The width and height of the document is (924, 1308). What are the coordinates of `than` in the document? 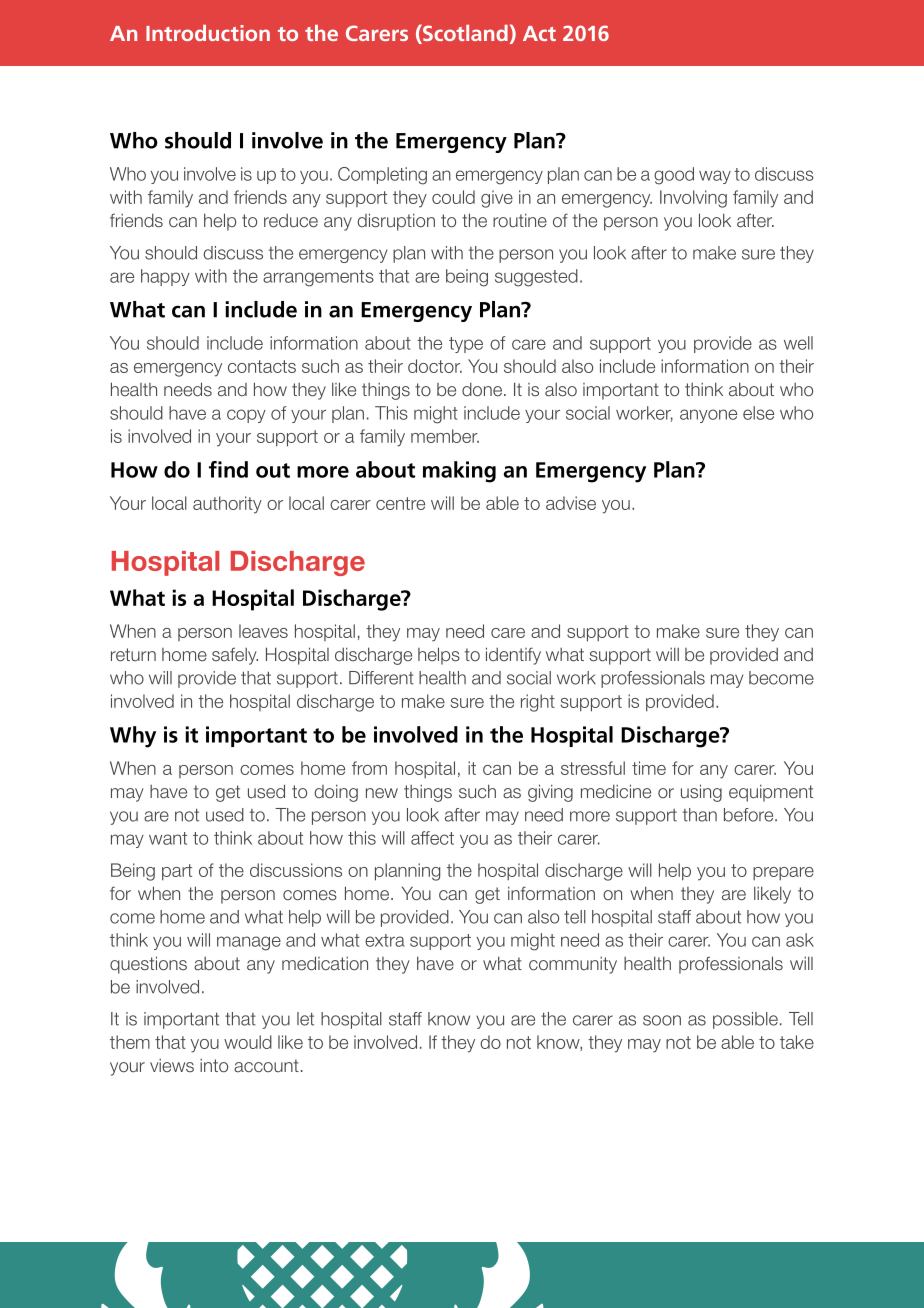 It's located at (700, 815).
